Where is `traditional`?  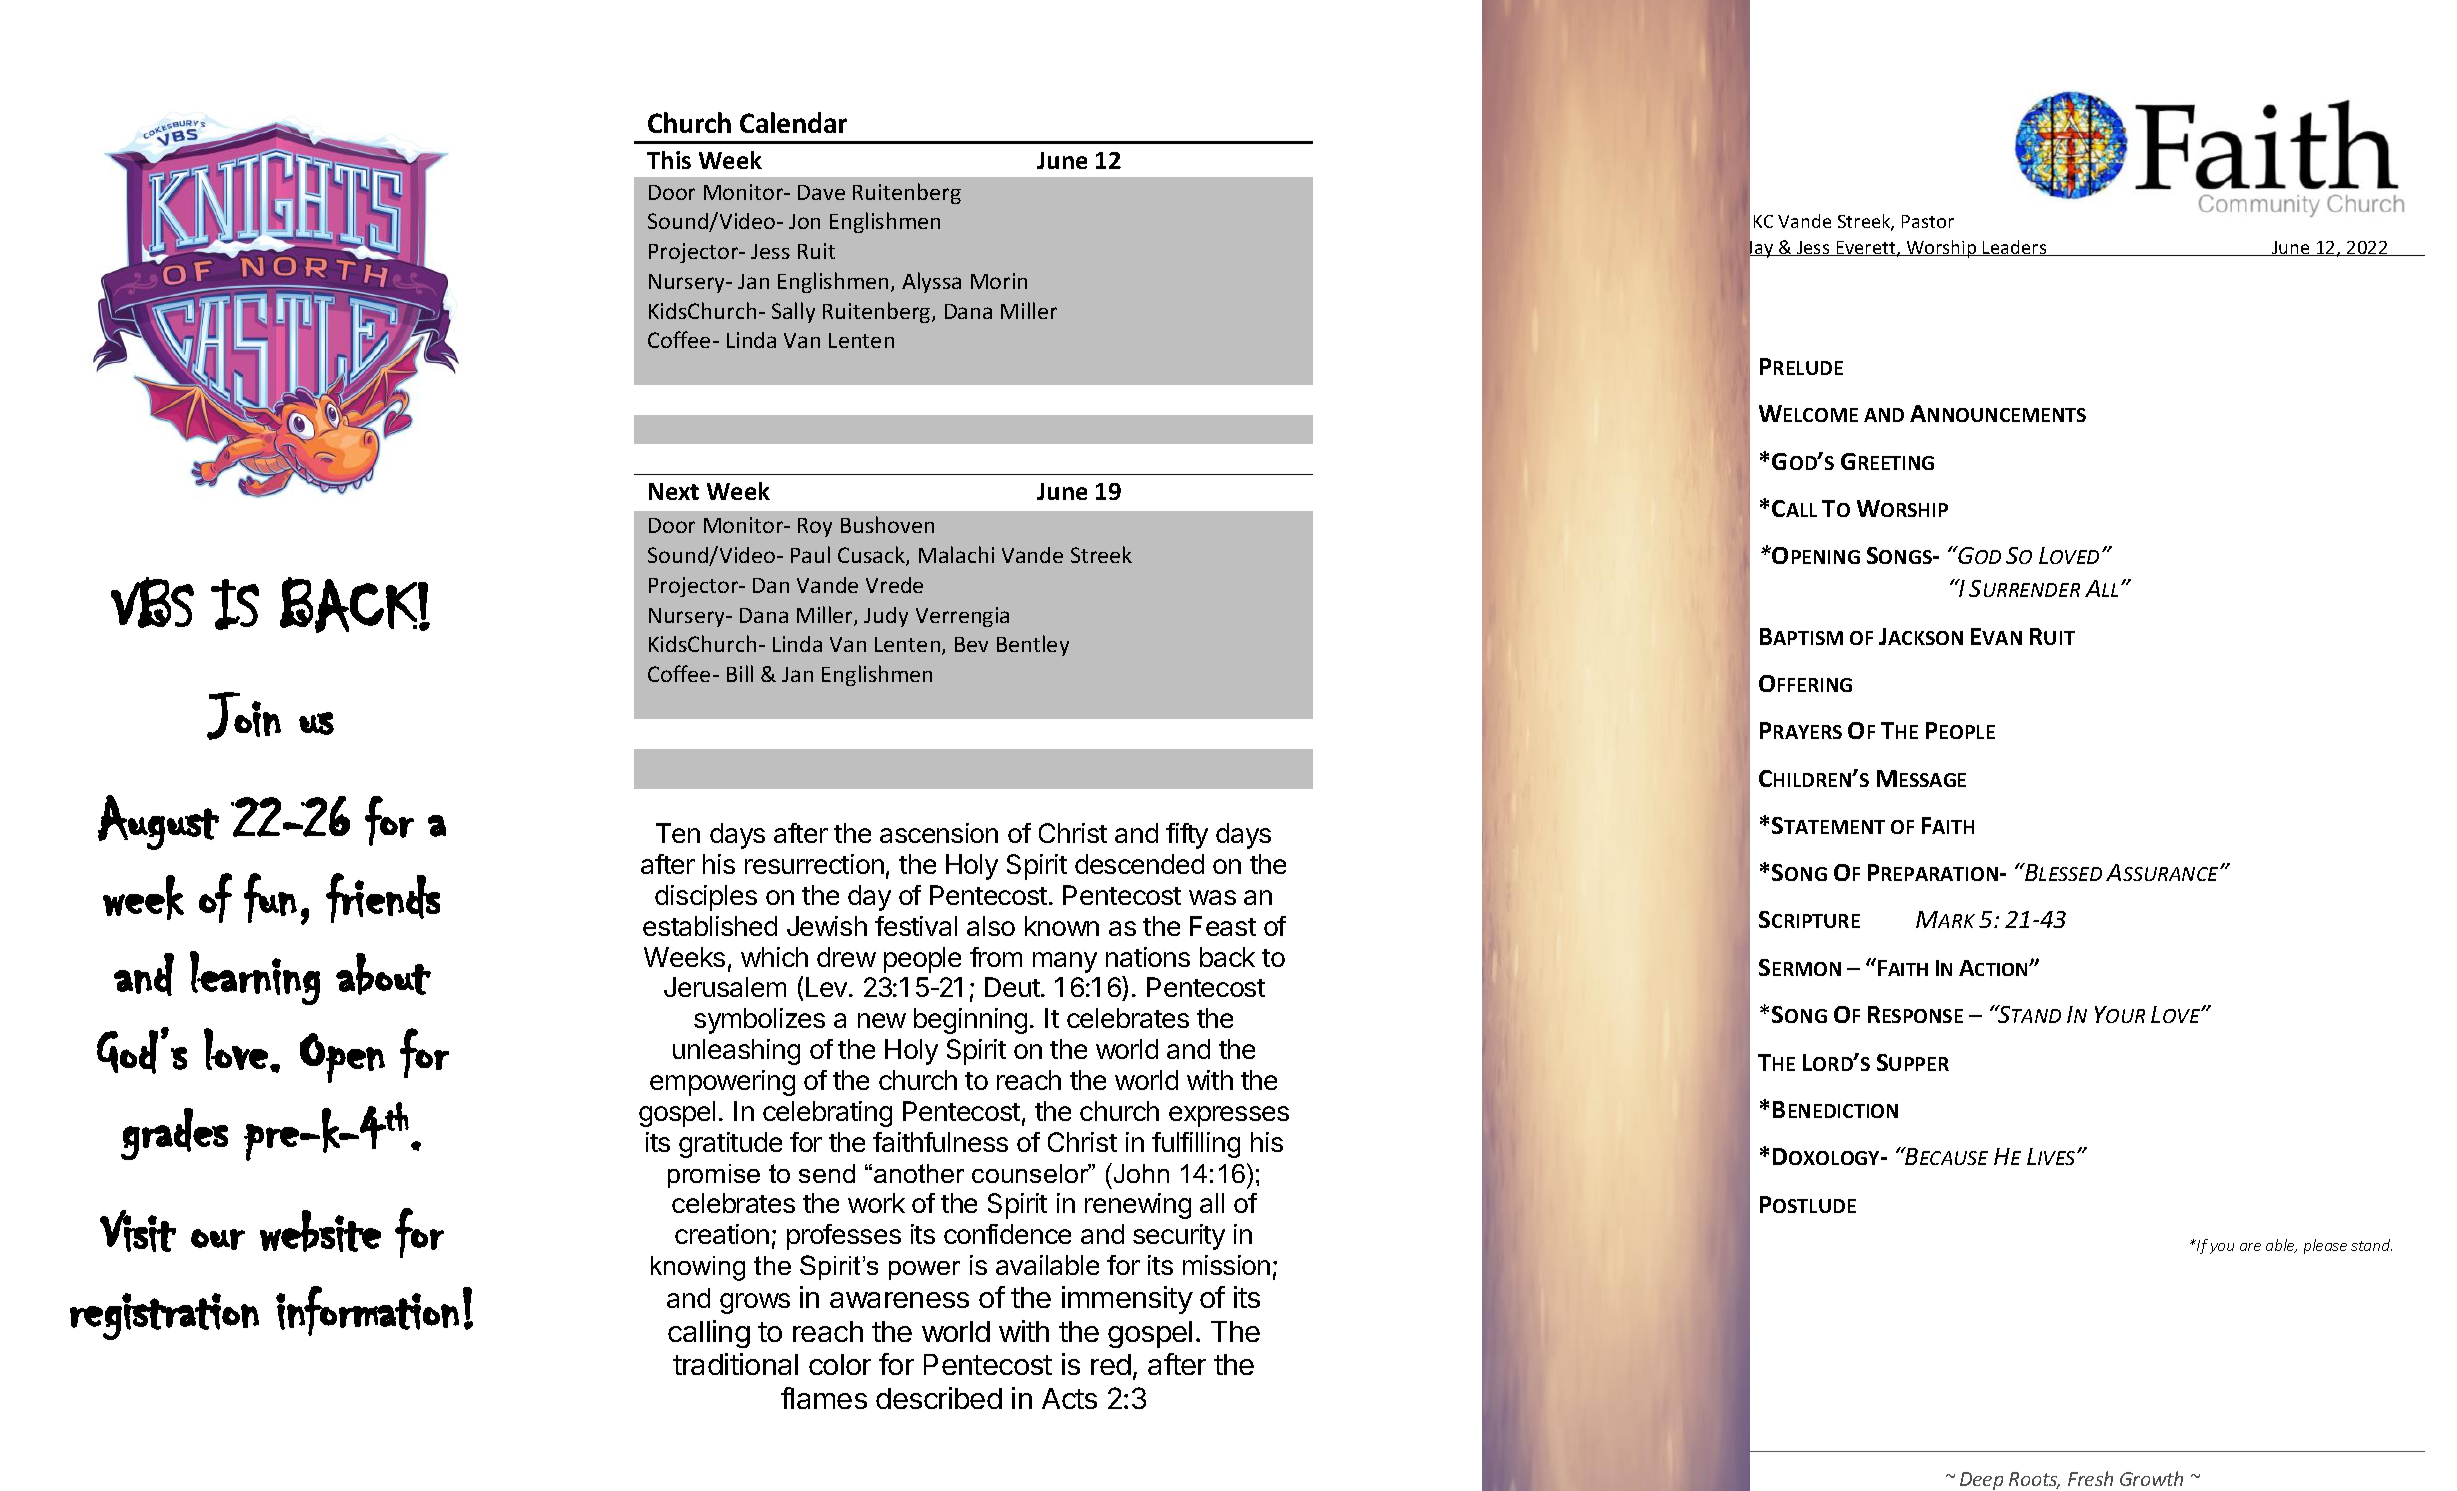
traditional is located at coordinates (735, 1364).
